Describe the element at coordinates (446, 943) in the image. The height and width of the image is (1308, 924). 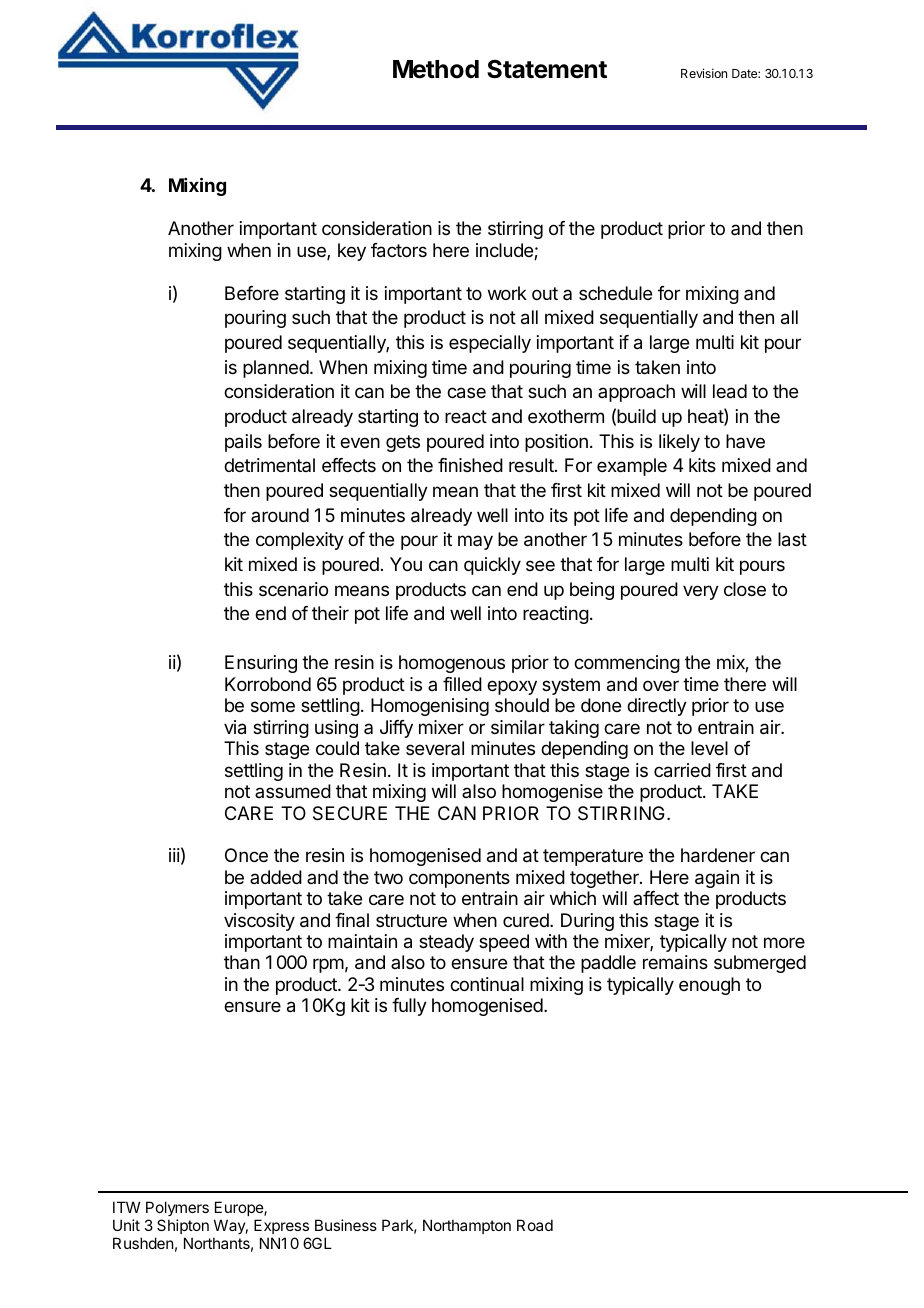
I see `steady` at that location.
